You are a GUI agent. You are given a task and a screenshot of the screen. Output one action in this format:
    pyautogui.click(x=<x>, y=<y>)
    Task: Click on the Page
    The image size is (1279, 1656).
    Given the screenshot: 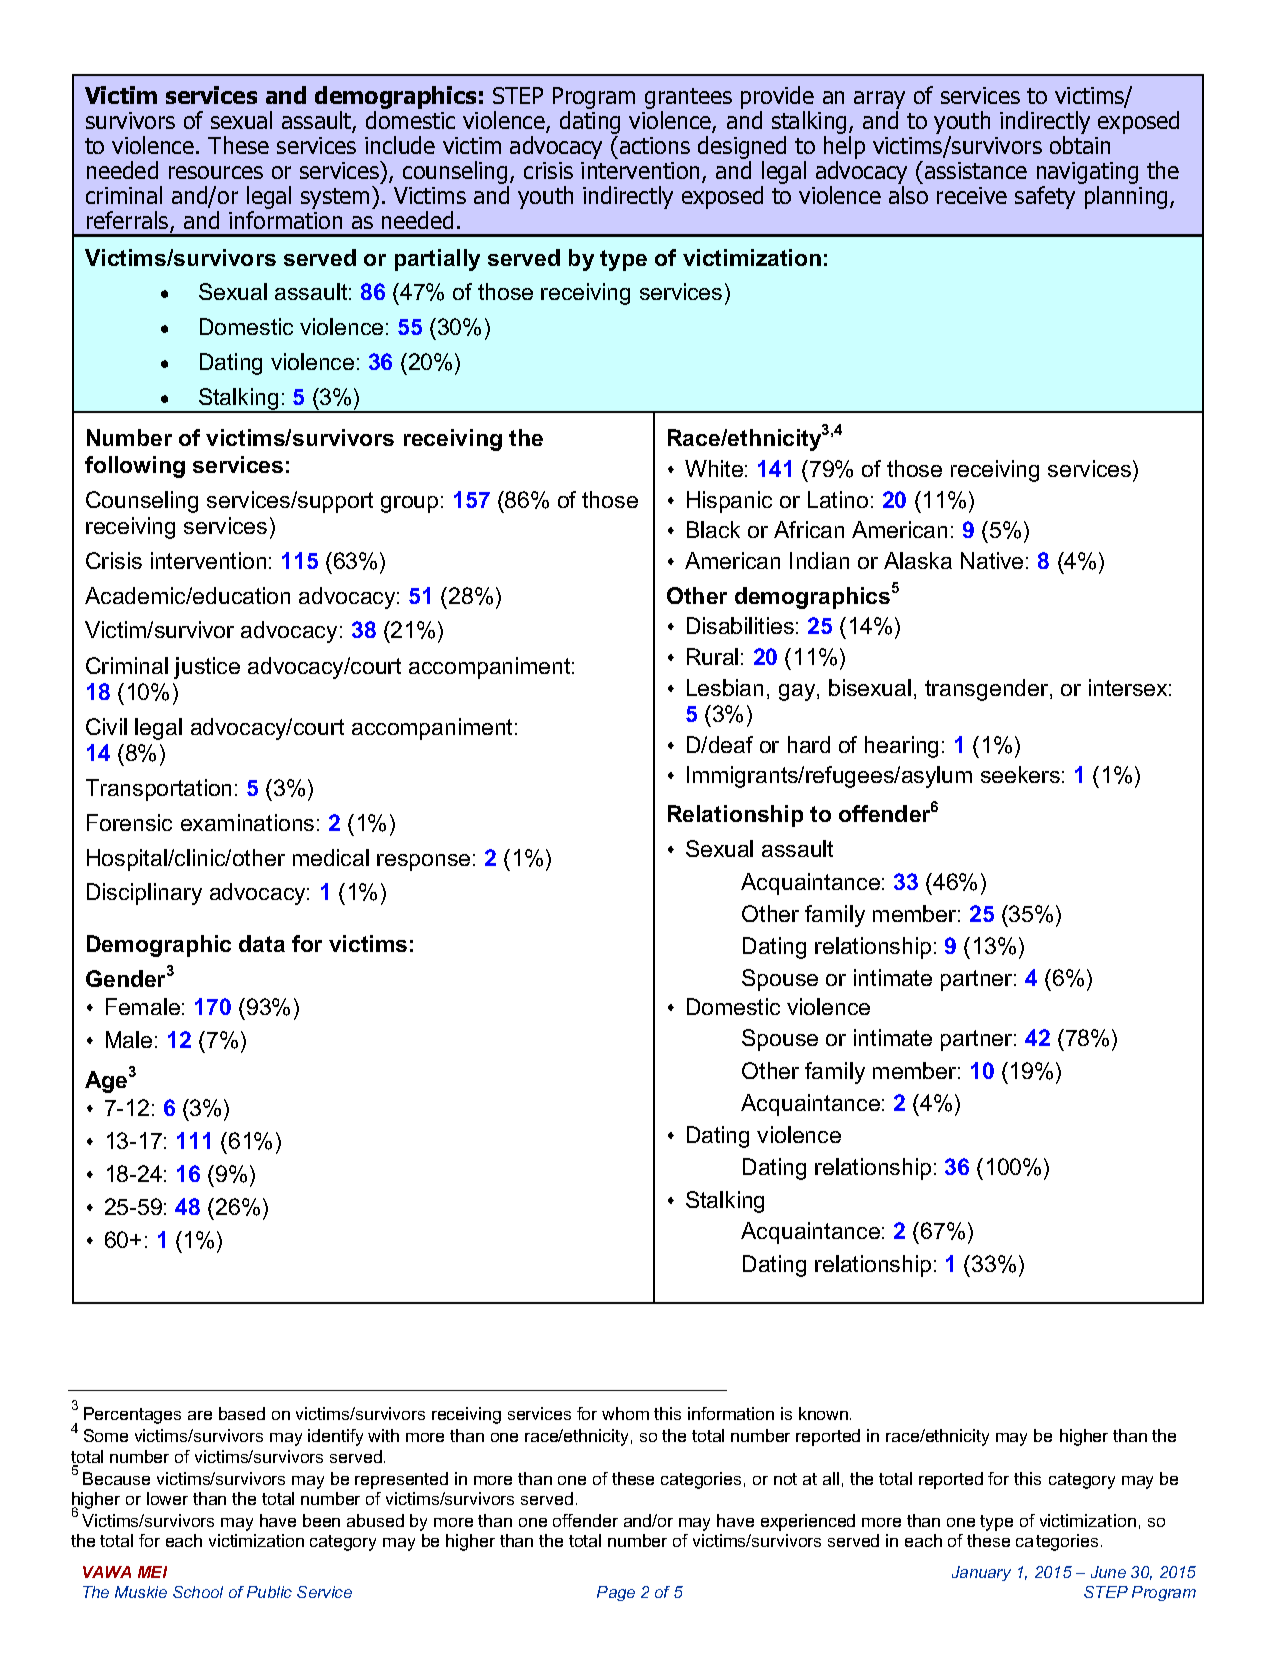 What is the action you would take?
    pyautogui.click(x=616, y=1593)
